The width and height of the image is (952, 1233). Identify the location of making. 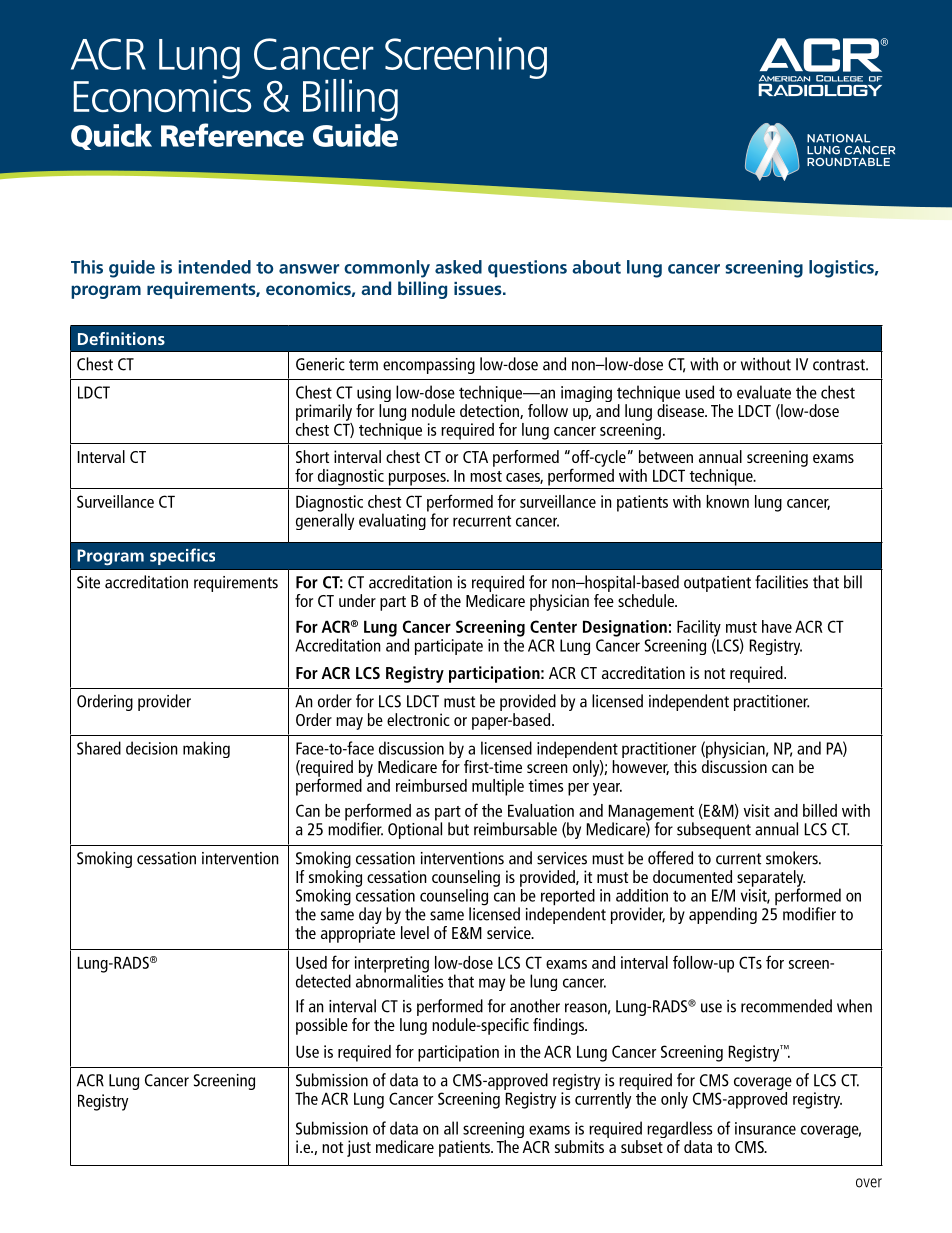
(206, 749).
